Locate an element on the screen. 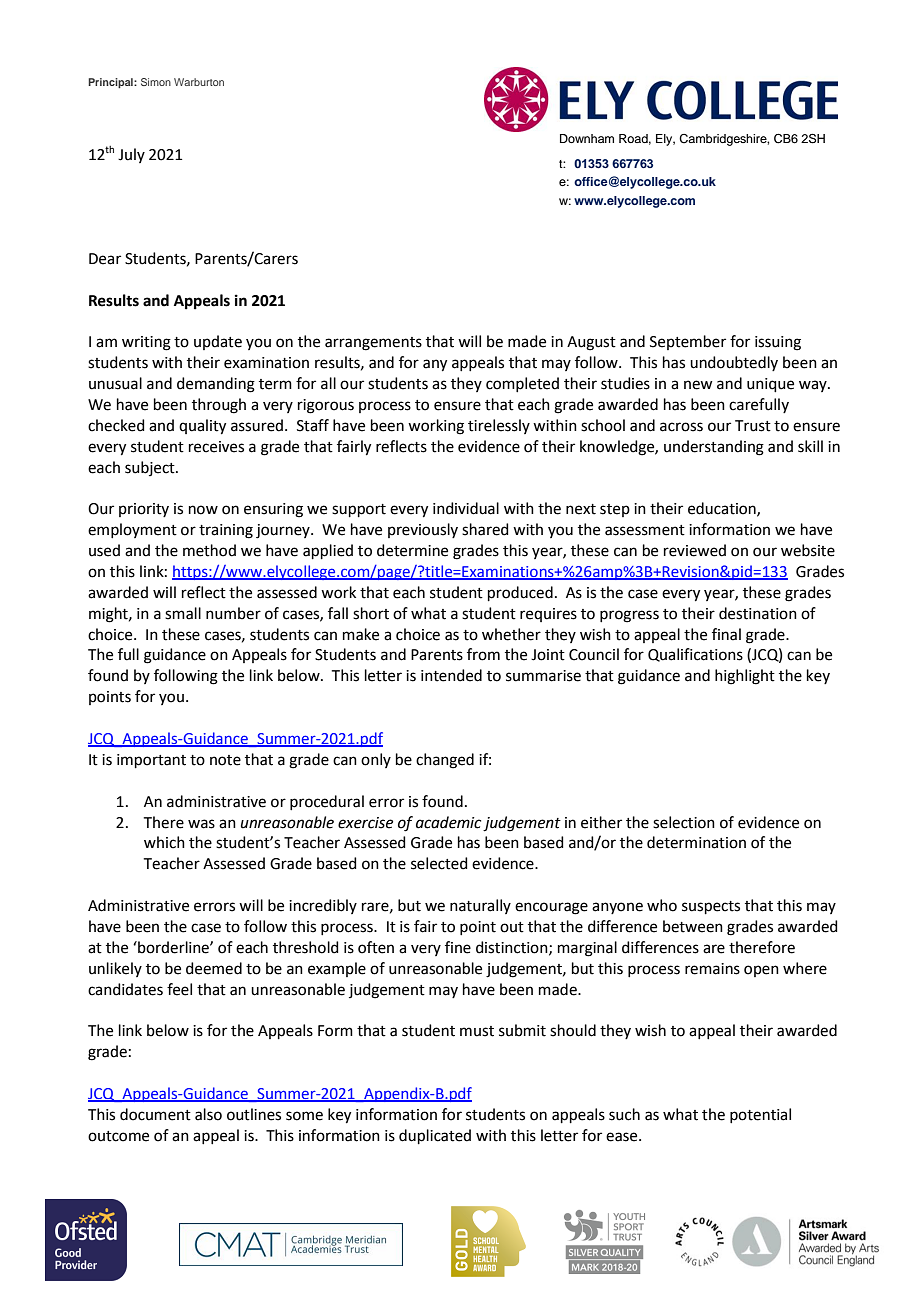  September is located at coordinates (688, 342).
